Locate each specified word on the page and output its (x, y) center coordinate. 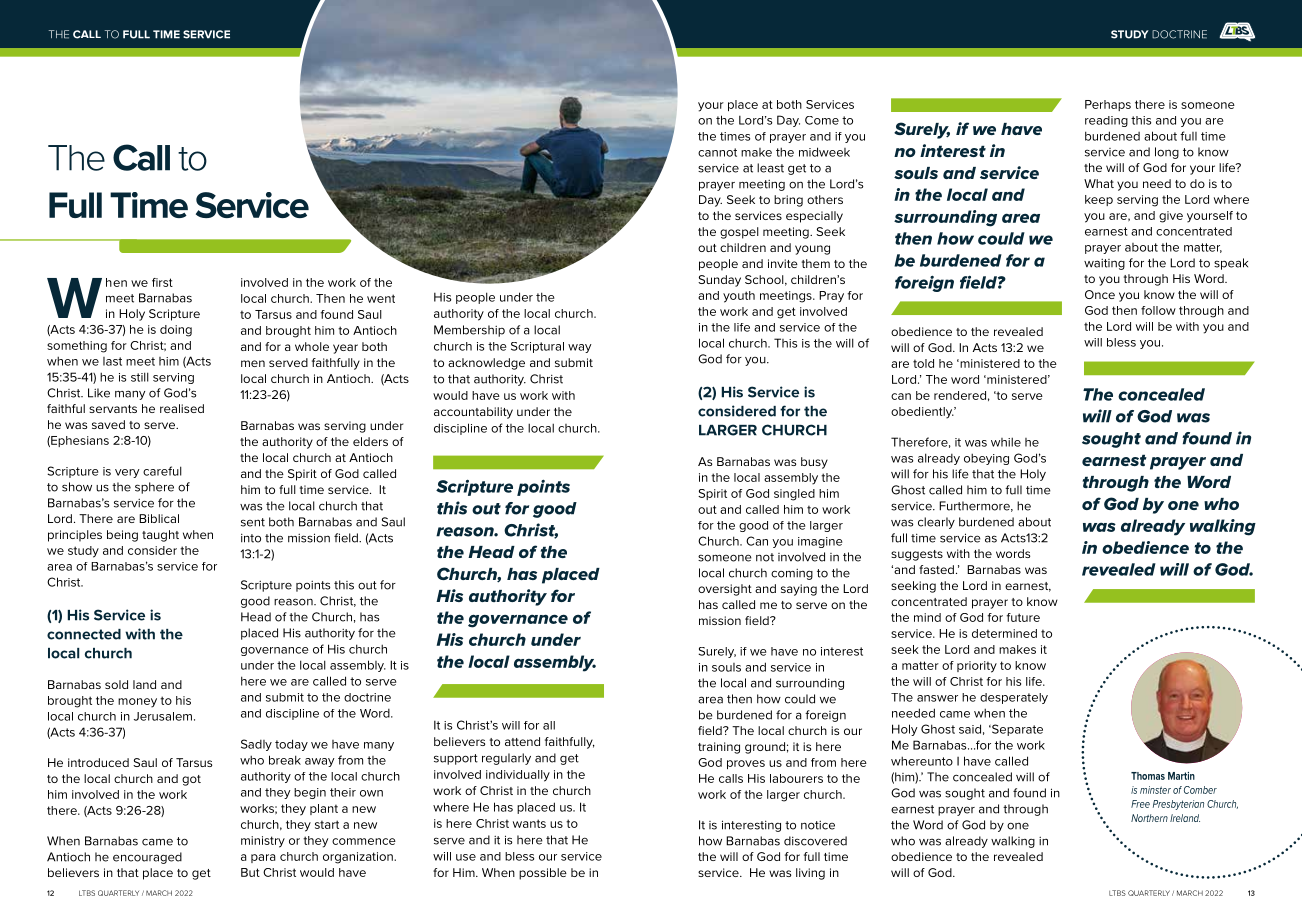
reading (1106, 121)
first (162, 282)
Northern (1149, 818)
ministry (263, 842)
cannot (717, 152)
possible (543, 874)
